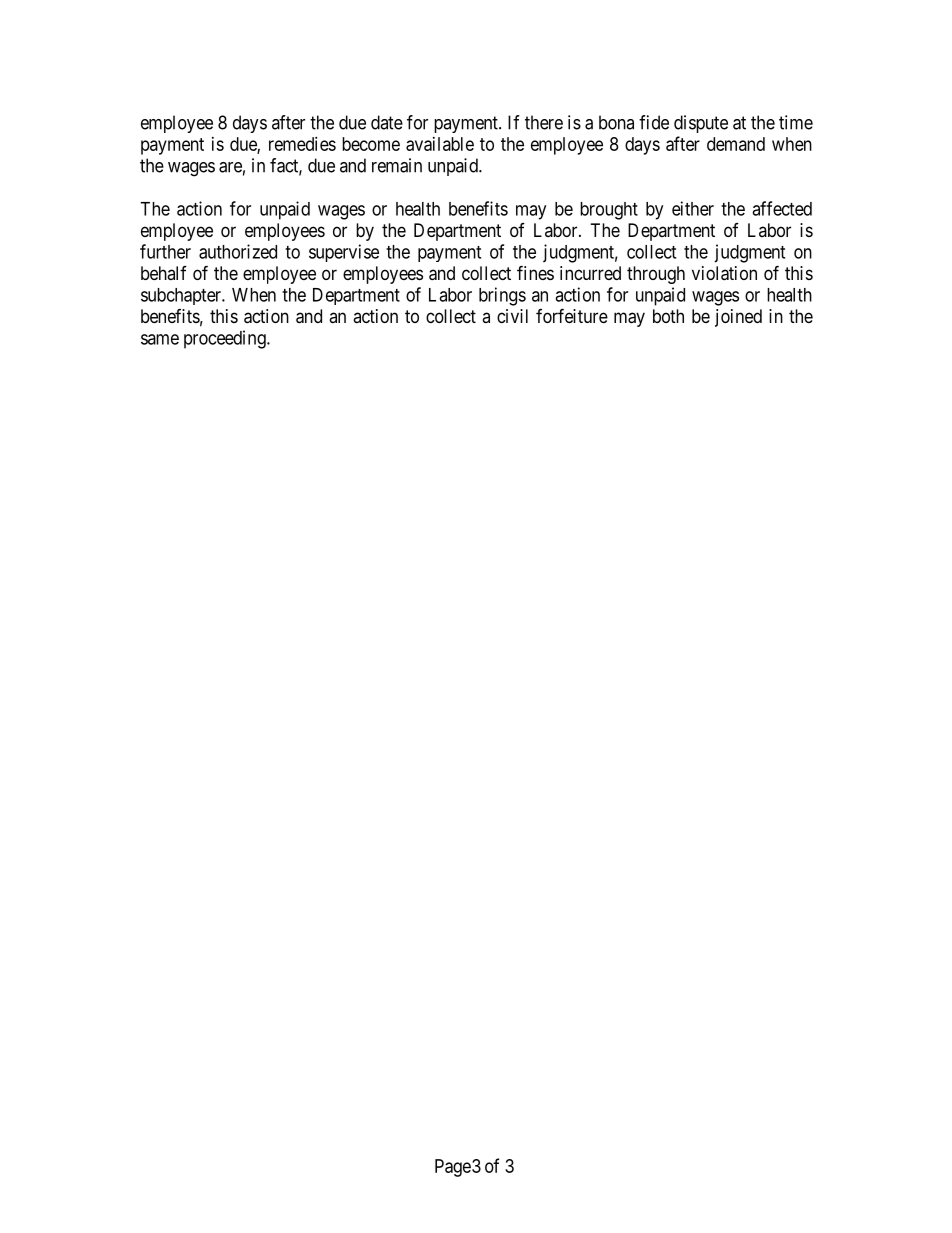 The width and height of the document is (952, 1233). What do you see at coordinates (512, 316) in the document?
I see `civil` at bounding box center [512, 316].
